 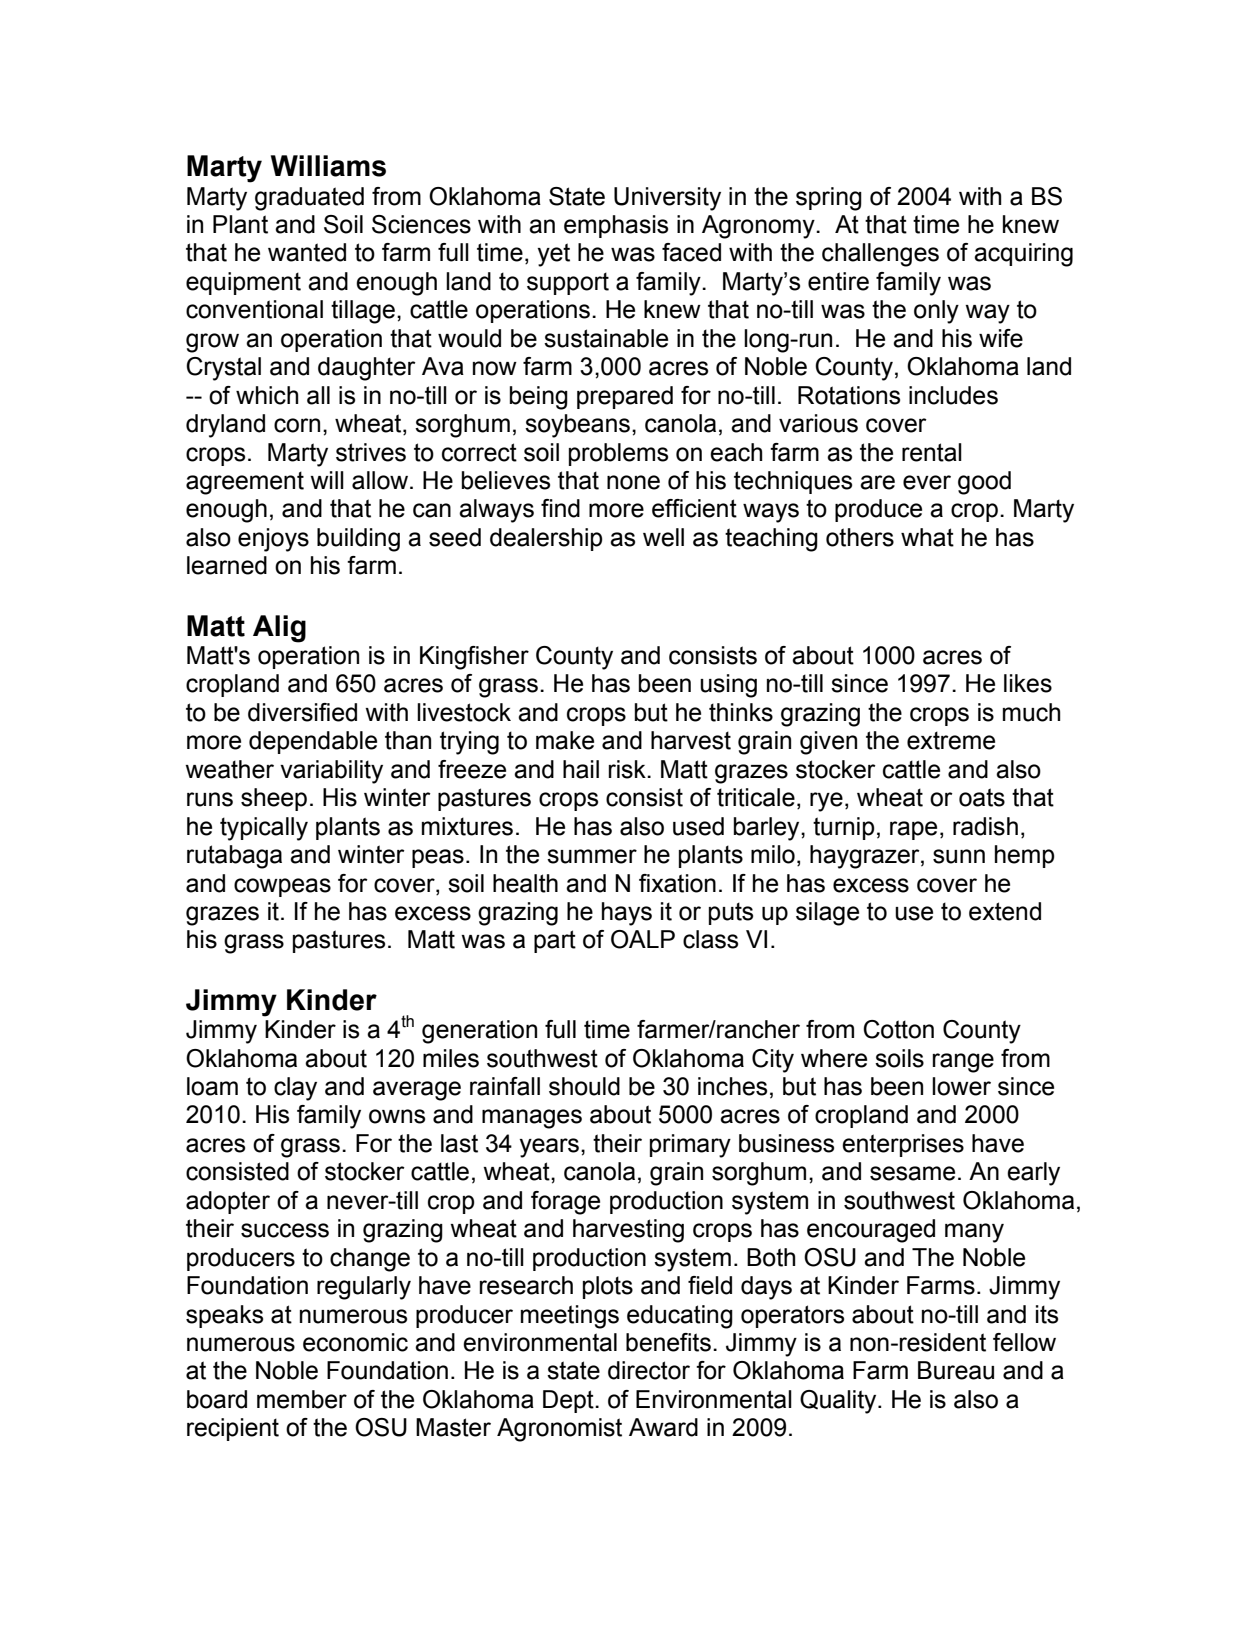 I want to click on challenges, so click(x=880, y=255).
